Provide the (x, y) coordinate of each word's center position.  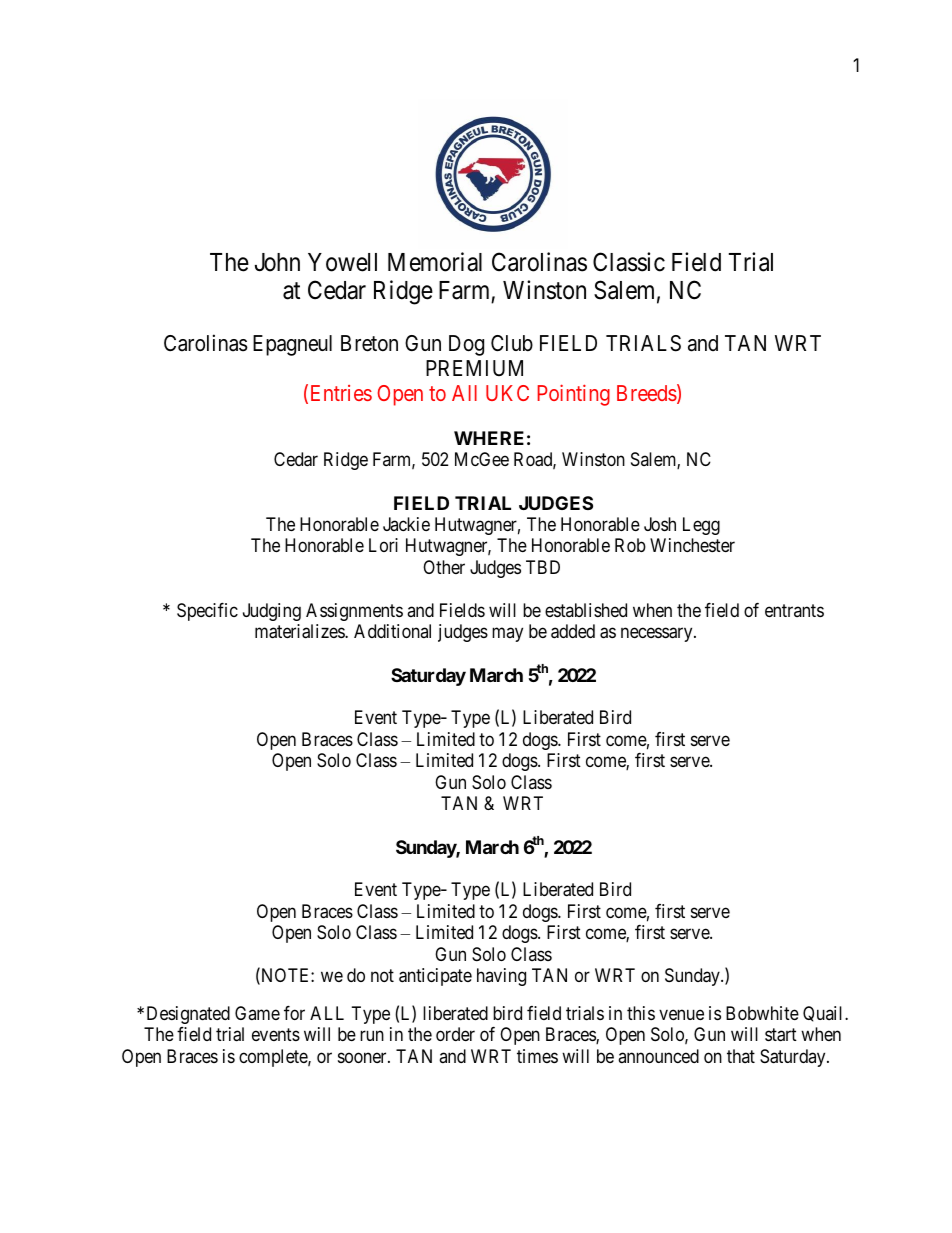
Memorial (435, 262)
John (277, 262)
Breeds (647, 394)
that (741, 1056)
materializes (300, 631)
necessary (658, 635)
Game (257, 1013)
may (507, 635)
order (455, 1034)
